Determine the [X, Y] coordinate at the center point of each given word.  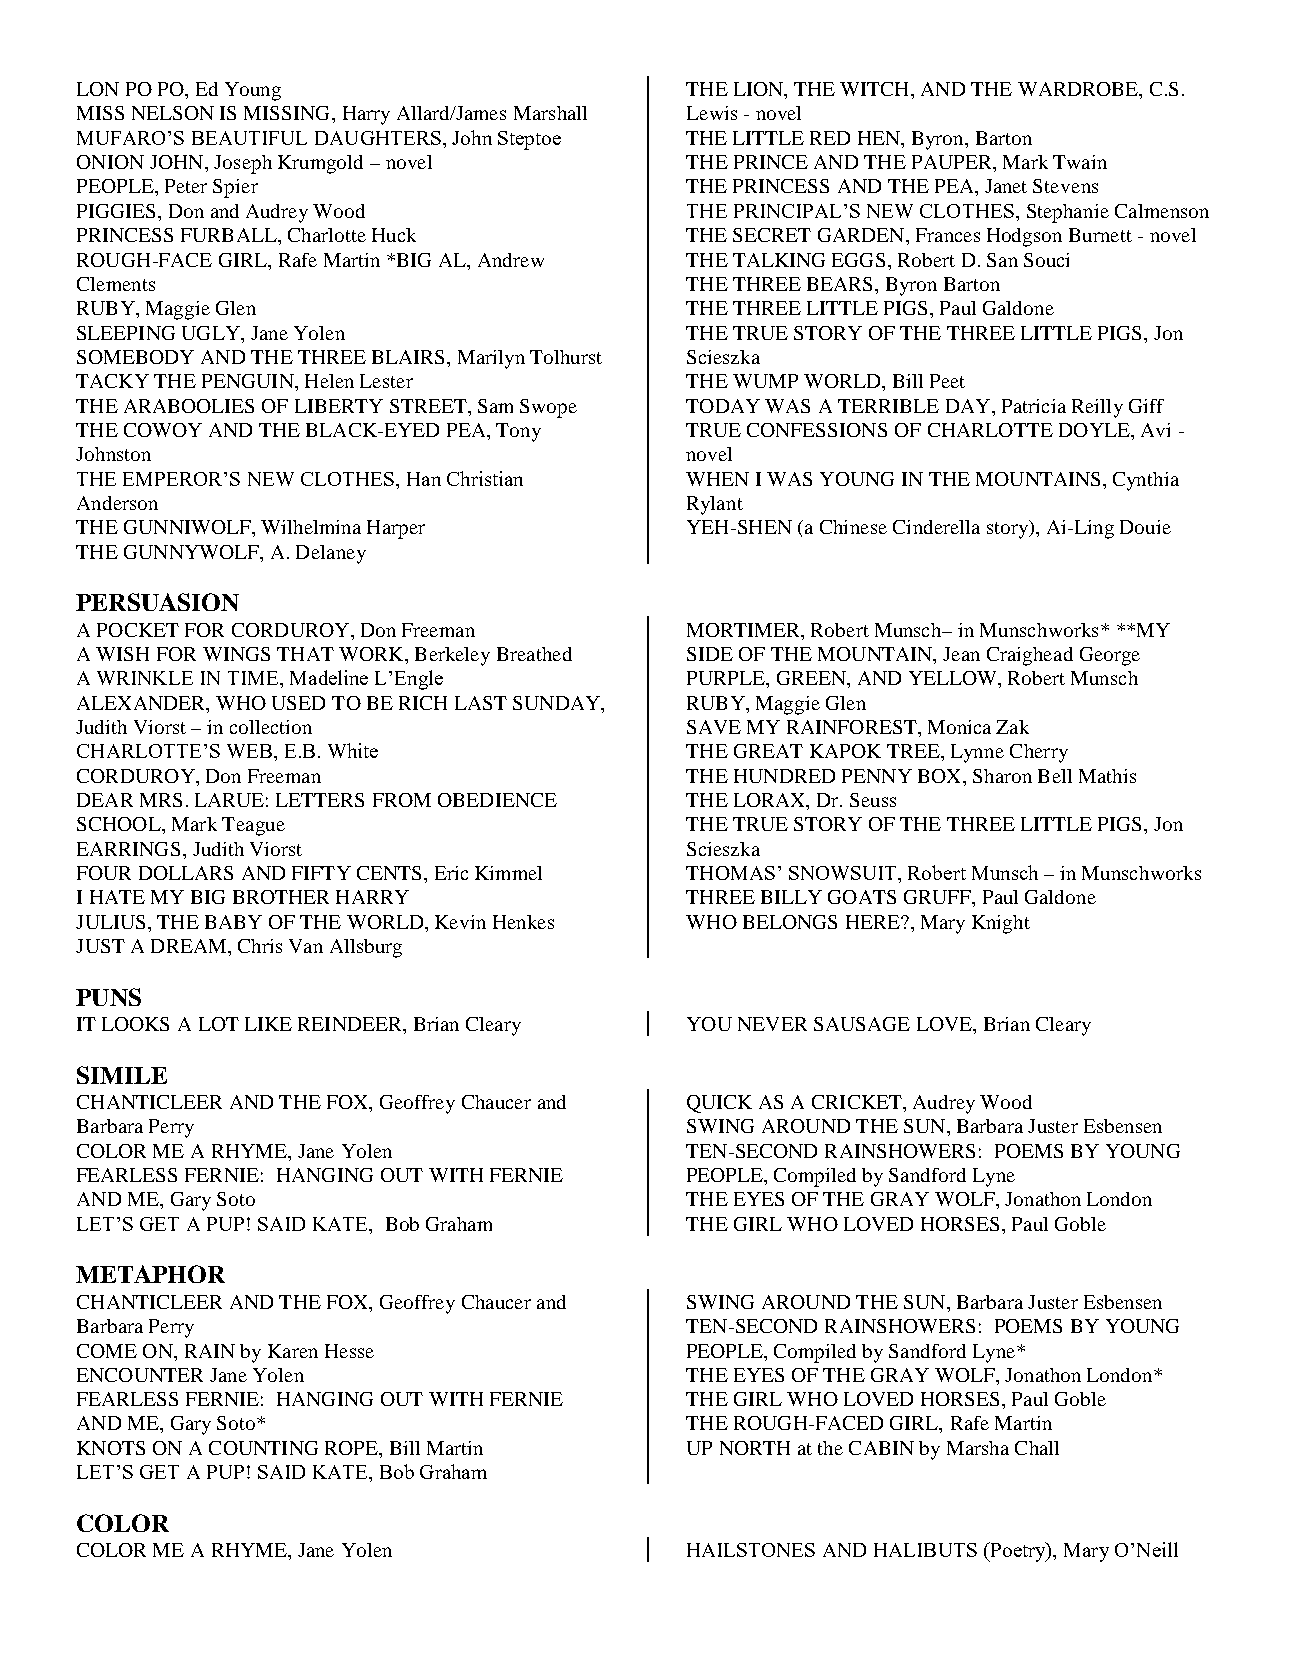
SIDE [710, 654]
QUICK [719, 1104]
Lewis [712, 113]
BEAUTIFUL [249, 138]
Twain [1080, 162]
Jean [961, 654]
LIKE [268, 1024]
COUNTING [263, 1448]
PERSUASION [157, 602]
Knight [1001, 924]
